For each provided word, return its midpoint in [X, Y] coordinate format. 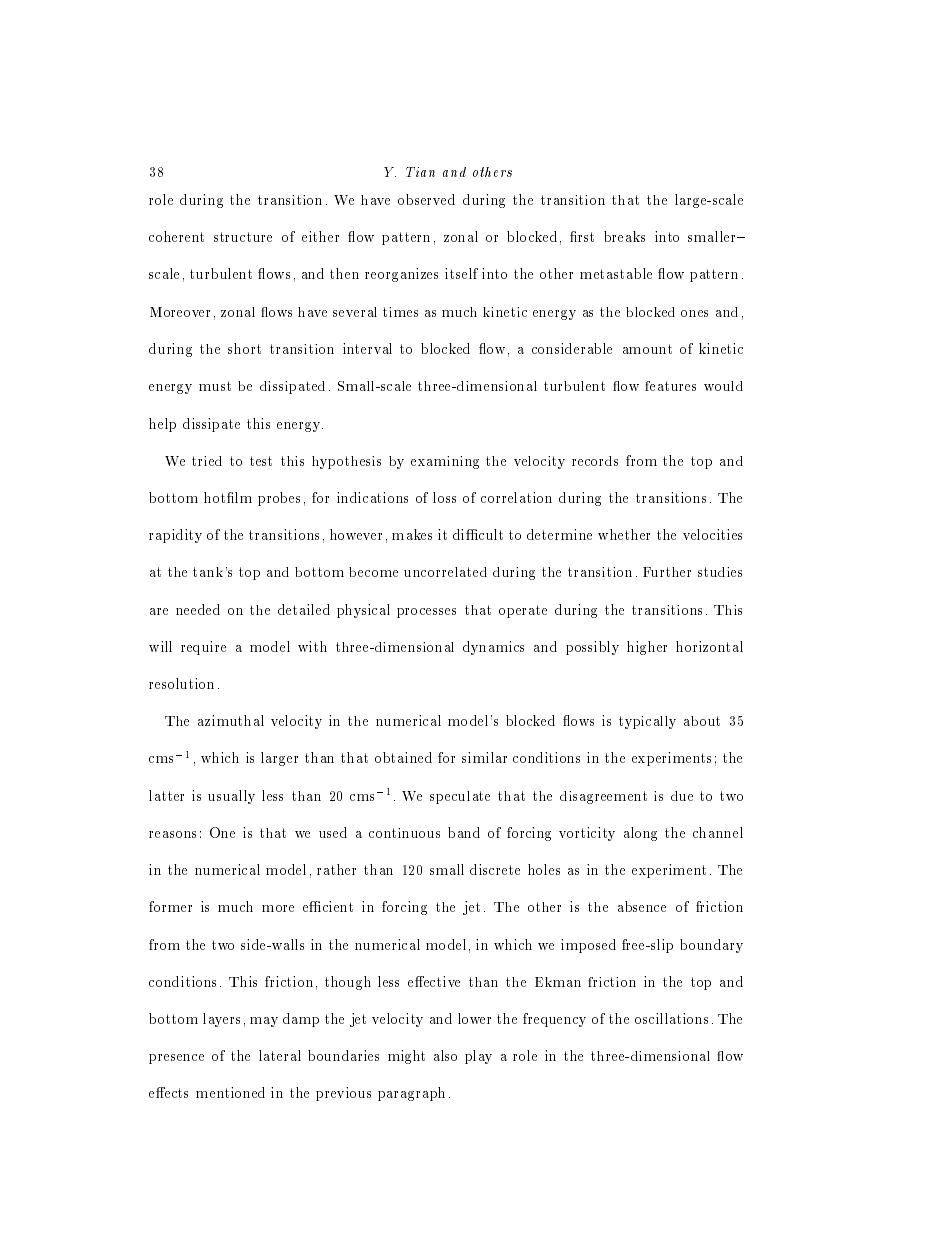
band [464, 832]
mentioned [230, 1092]
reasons [172, 834]
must [215, 386]
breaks [624, 236]
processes [426, 613]
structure [243, 237]
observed [426, 199]
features [670, 386]
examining [445, 462]
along [640, 834]
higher [647, 648]
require [203, 648]
